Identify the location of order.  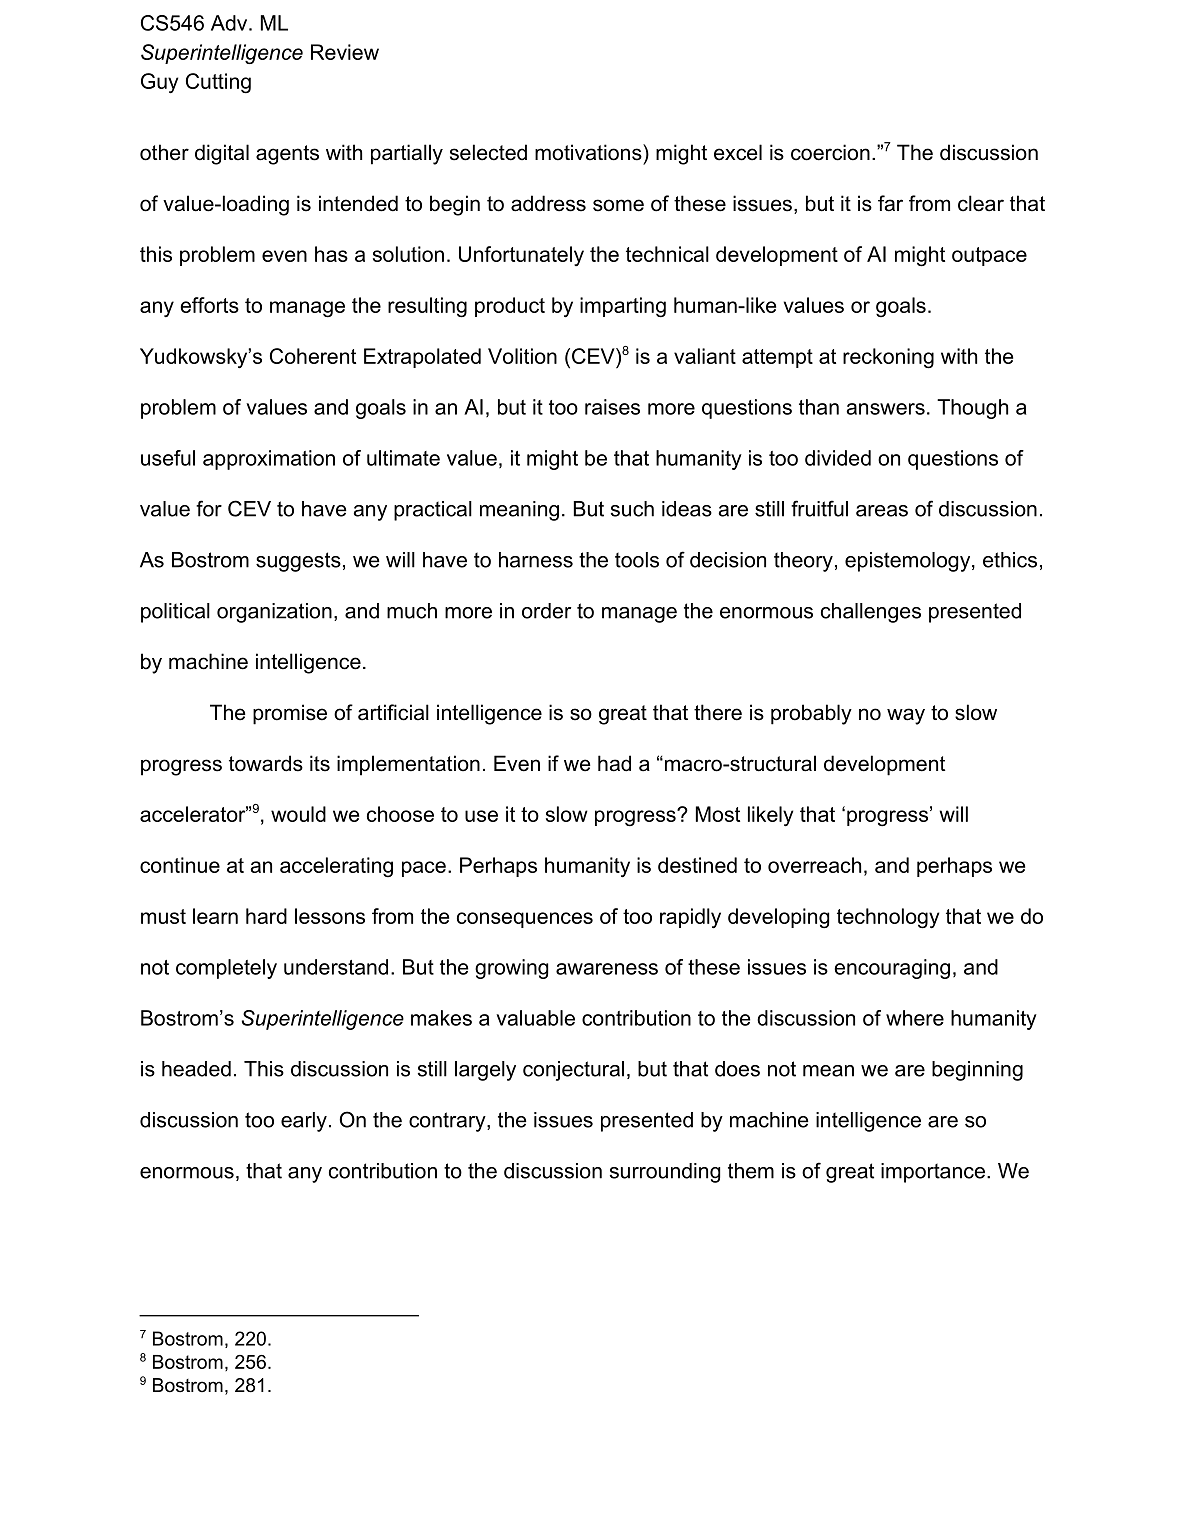
(546, 611).
